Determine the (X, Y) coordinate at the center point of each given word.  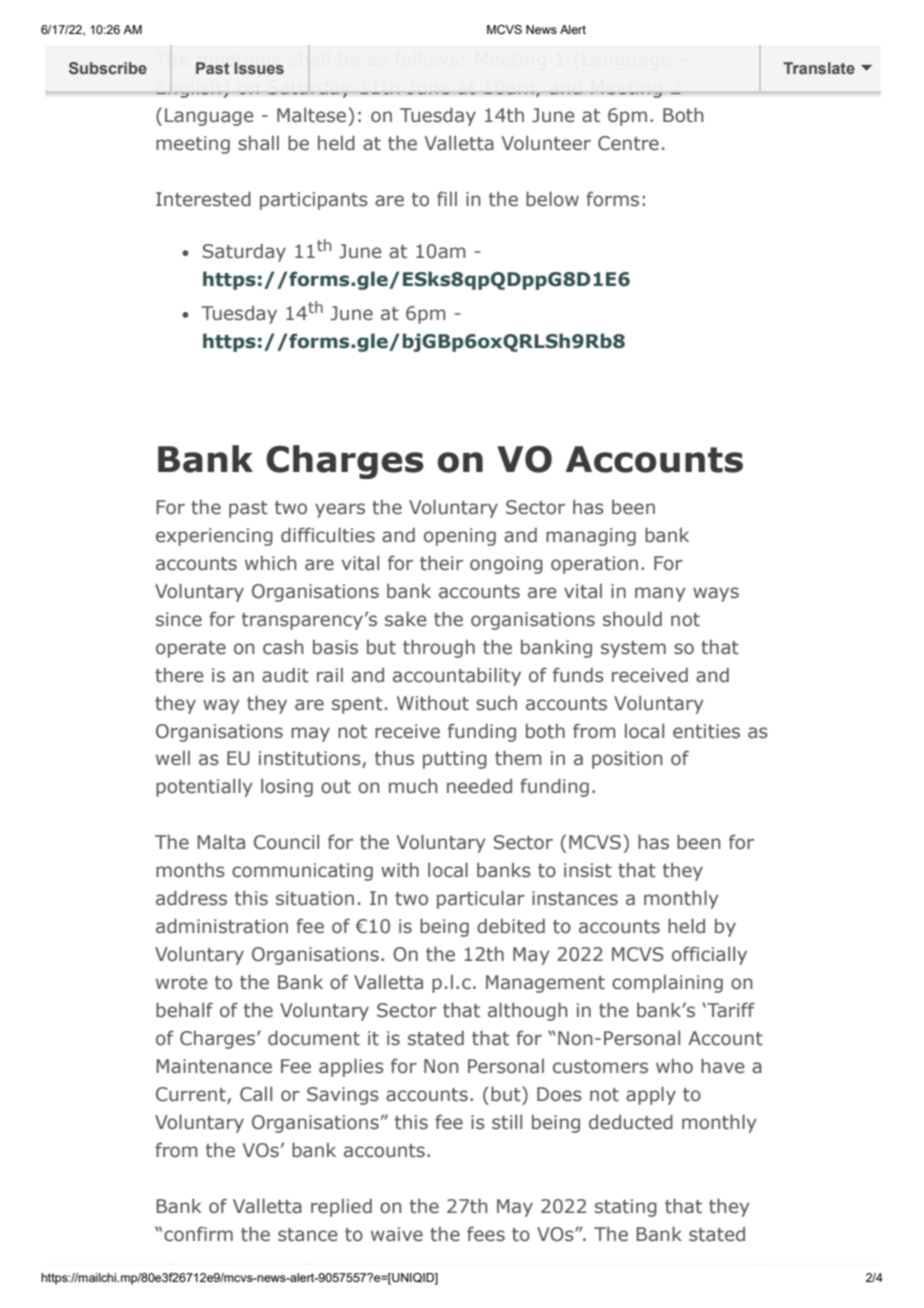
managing (591, 537)
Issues (259, 68)
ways (716, 594)
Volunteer (546, 143)
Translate (819, 68)
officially (709, 955)
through (439, 648)
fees (486, 1234)
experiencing (214, 537)
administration (222, 926)
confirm (198, 1234)
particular (481, 899)
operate (191, 649)
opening (460, 537)
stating (626, 1208)
